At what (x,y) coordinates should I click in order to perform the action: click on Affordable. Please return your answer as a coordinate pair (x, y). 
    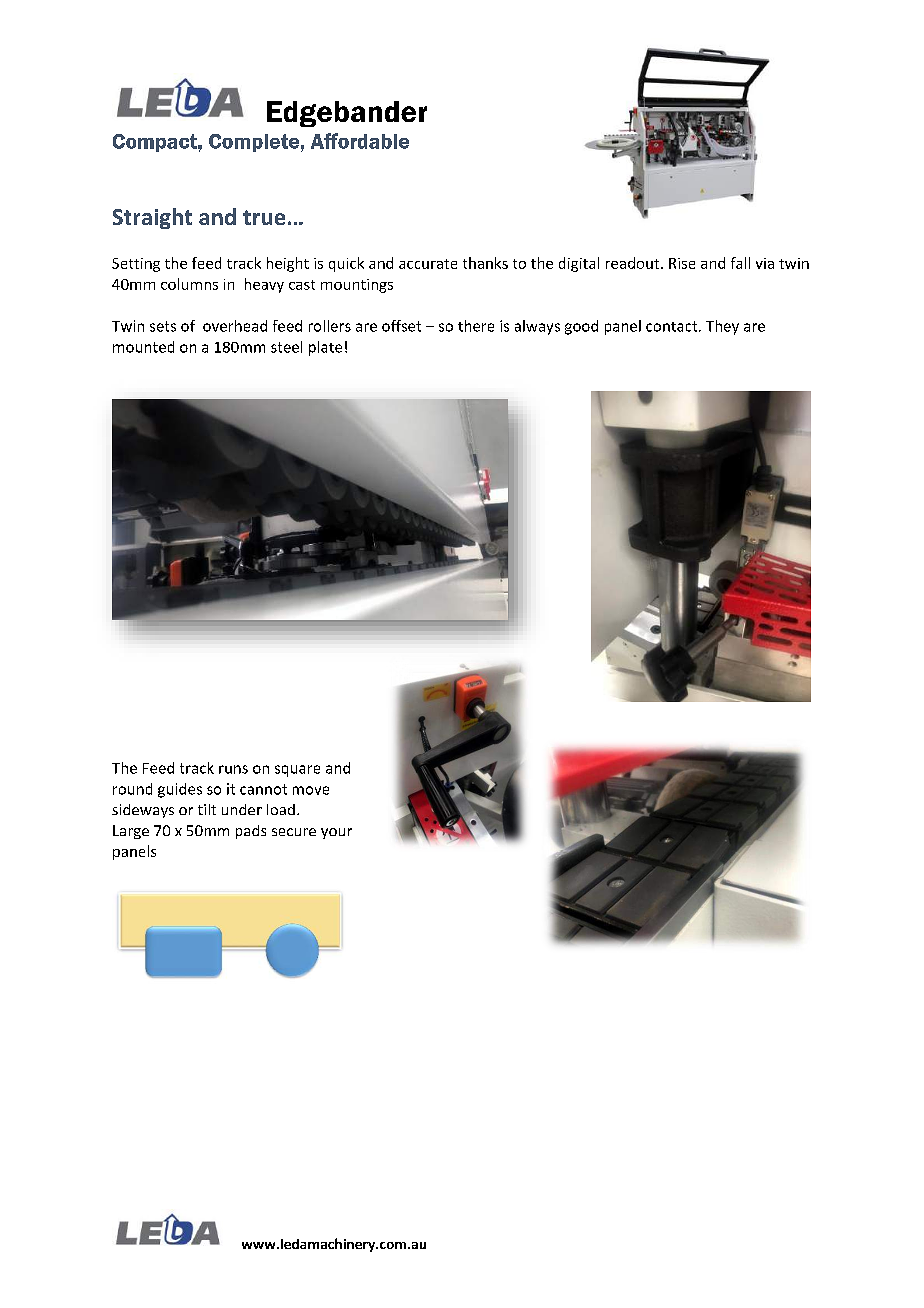
    Looking at the image, I should click on (360, 141).
